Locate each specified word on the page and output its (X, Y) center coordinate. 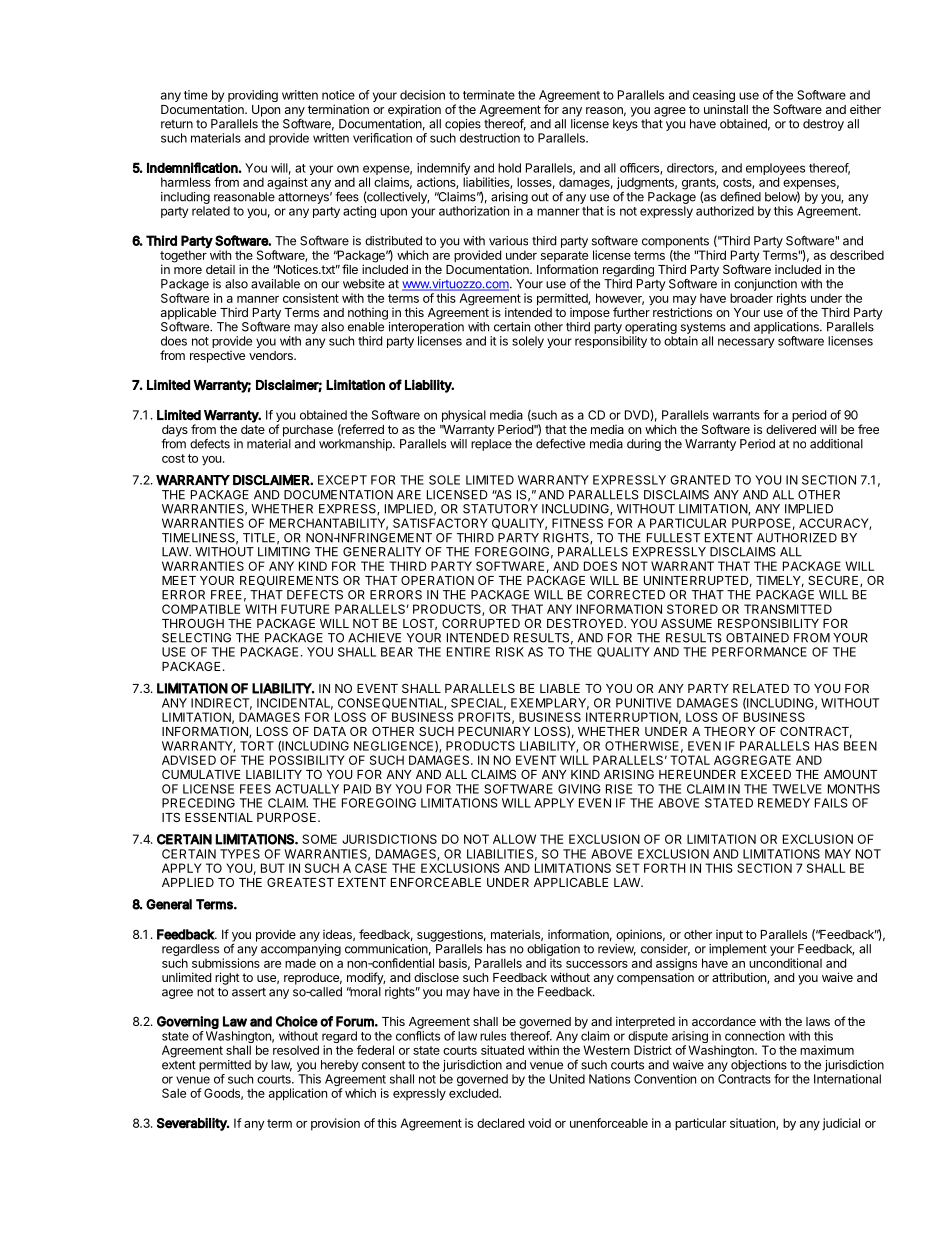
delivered (791, 429)
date (253, 429)
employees (775, 170)
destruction (490, 138)
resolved (296, 1050)
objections (759, 1066)
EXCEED (766, 774)
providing (253, 96)
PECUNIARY (494, 731)
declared (500, 1123)
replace (491, 445)
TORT (257, 746)
